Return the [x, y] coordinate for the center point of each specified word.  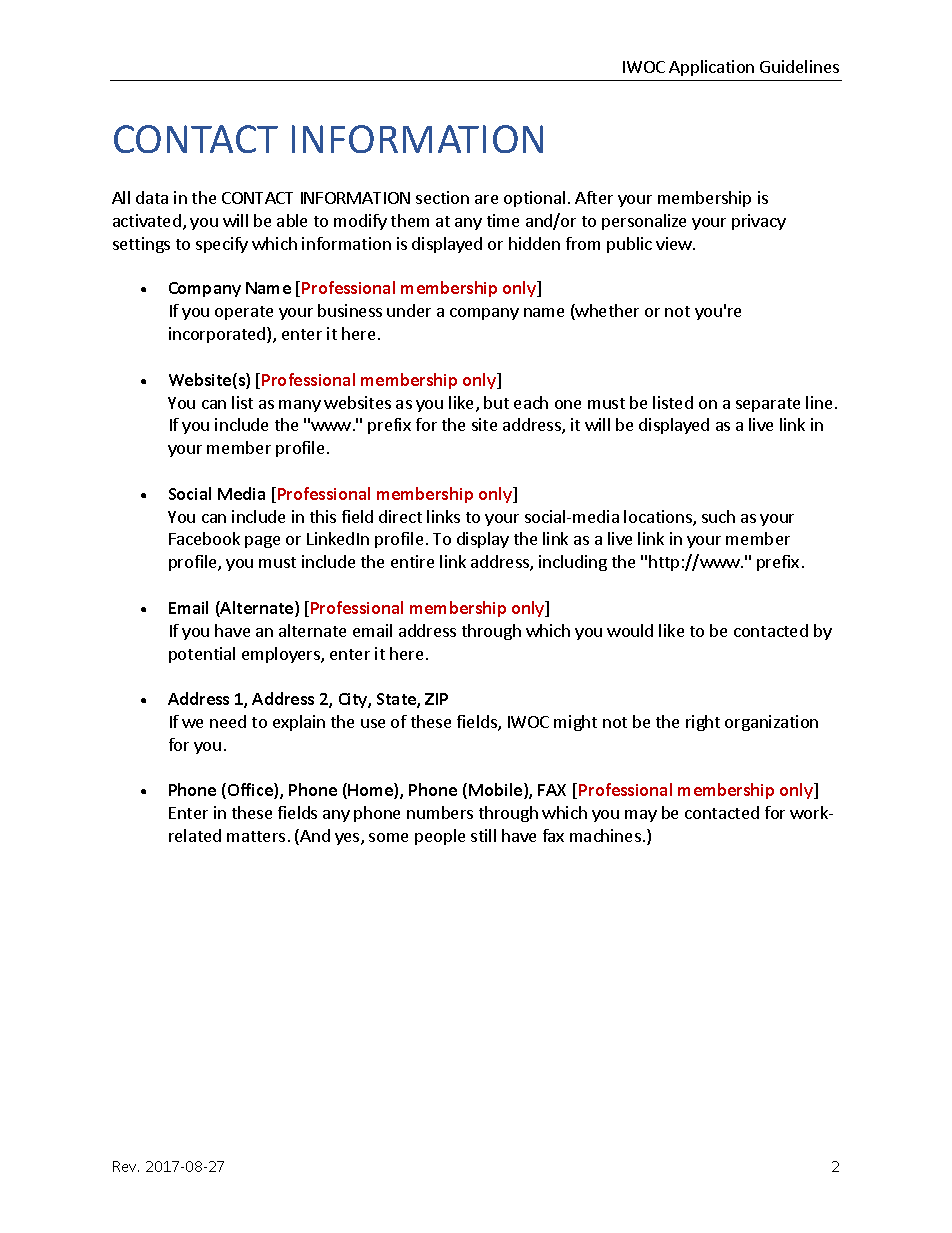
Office [251, 791]
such [718, 516]
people [440, 837]
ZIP [436, 699]
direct [400, 516]
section [442, 197]
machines [605, 835]
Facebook [204, 538]
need [228, 721]
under [409, 310]
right [703, 723]
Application [711, 68]
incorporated [218, 335]
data [152, 197]
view [675, 243]
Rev [126, 1166]
